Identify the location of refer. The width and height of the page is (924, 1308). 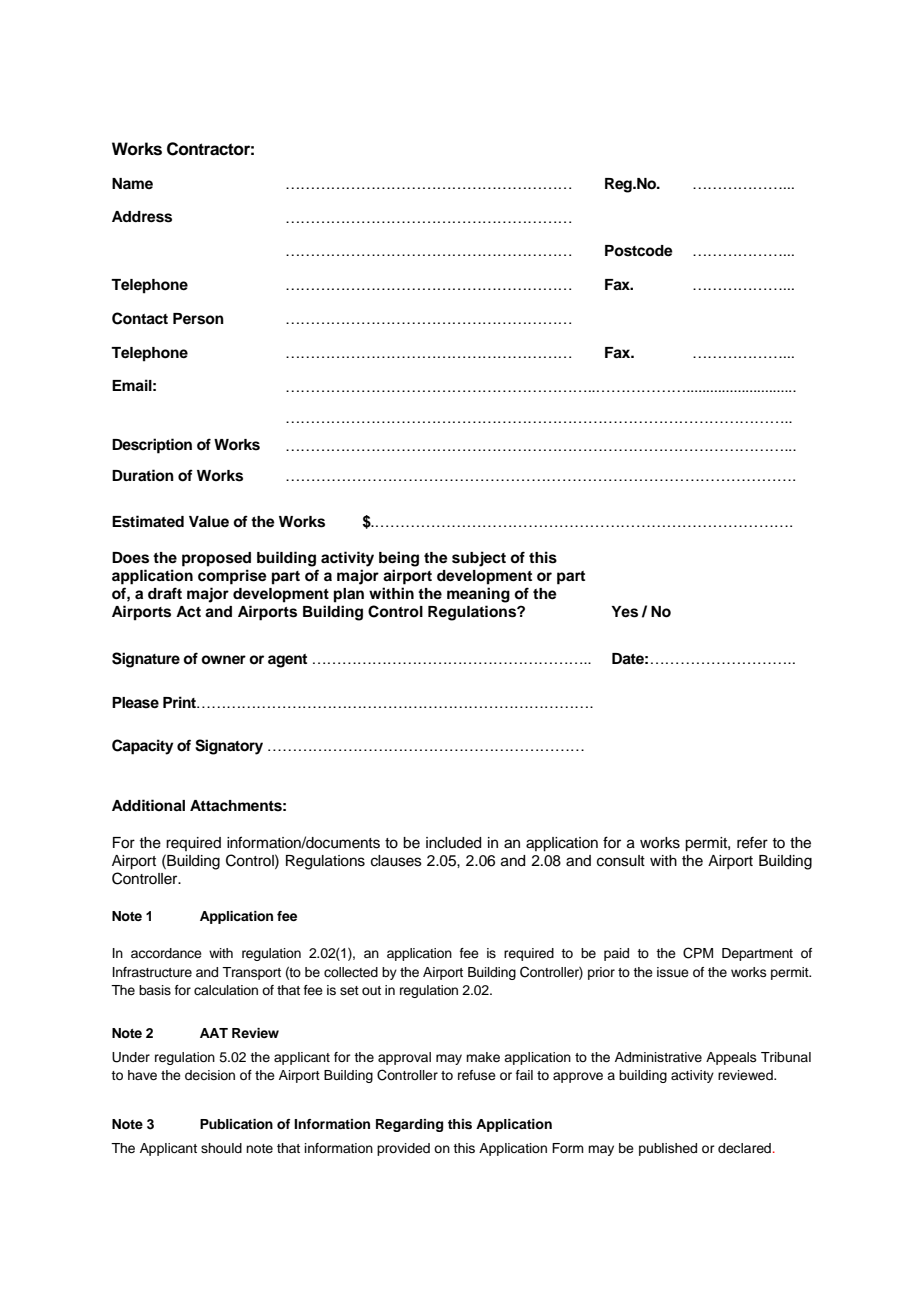
(752, 842).
